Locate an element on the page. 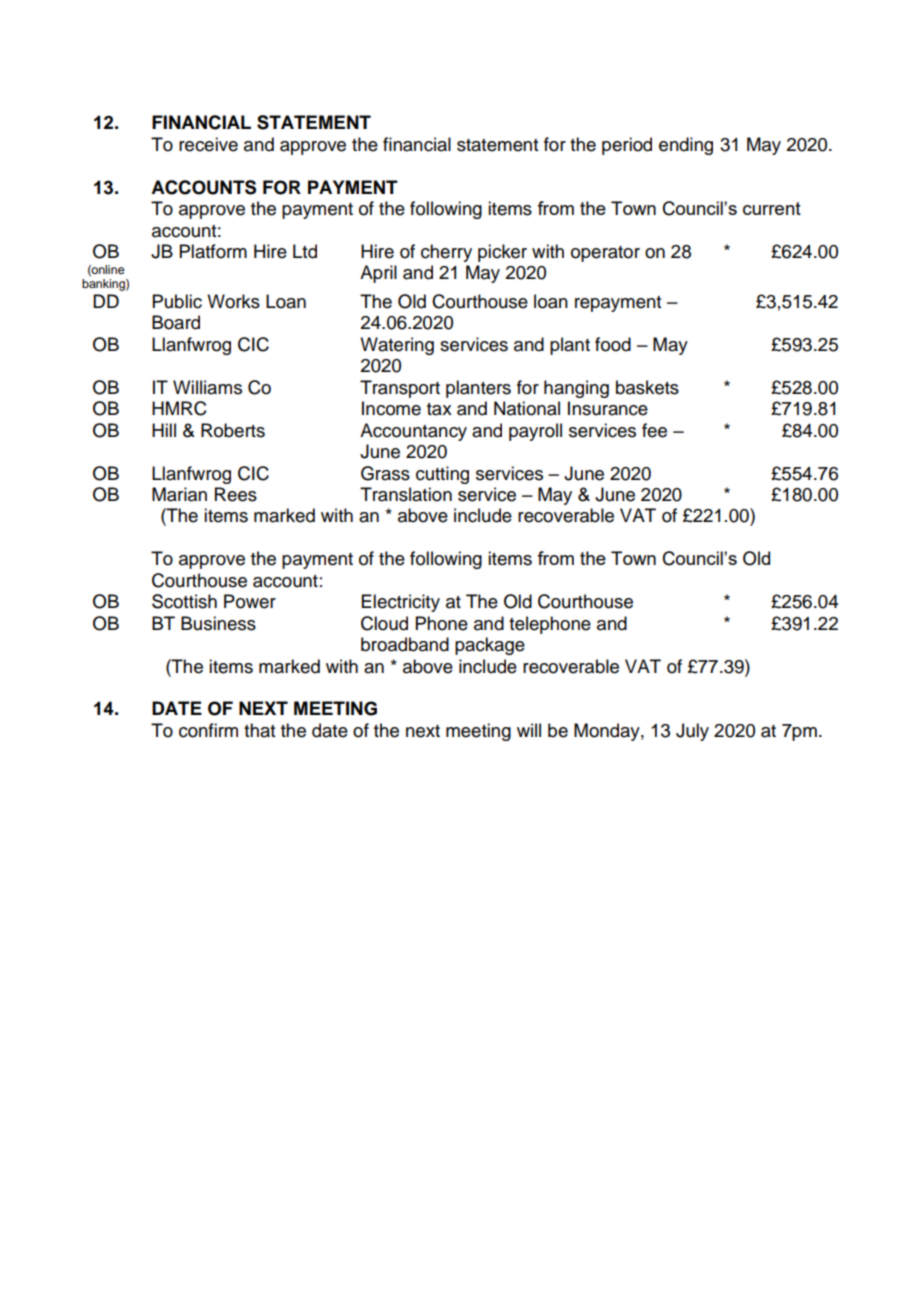  that is located at coordinates (259, 730).
